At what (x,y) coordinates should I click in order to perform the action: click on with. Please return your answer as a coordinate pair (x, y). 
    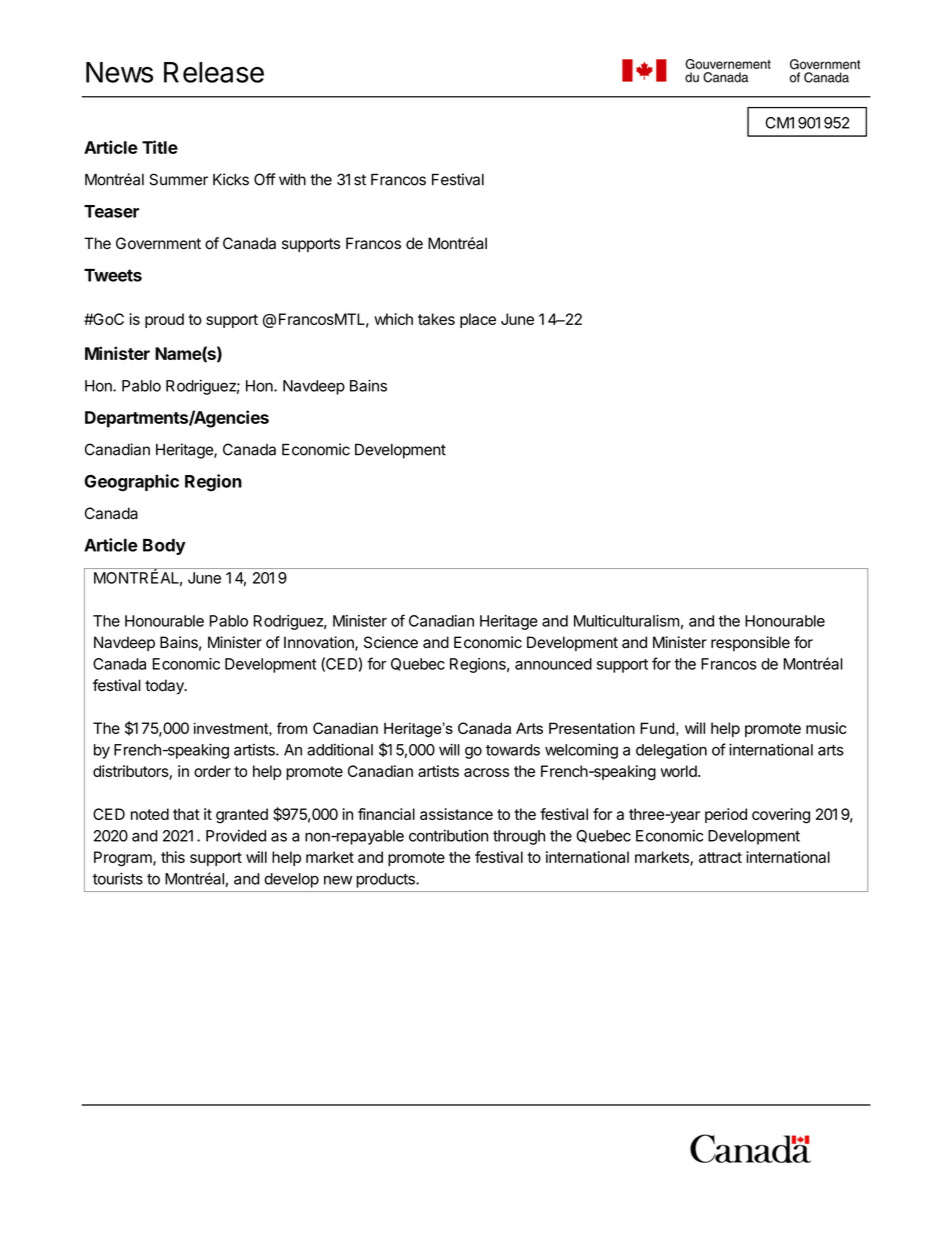
    Looking at the image, I should click on (292, 179).
